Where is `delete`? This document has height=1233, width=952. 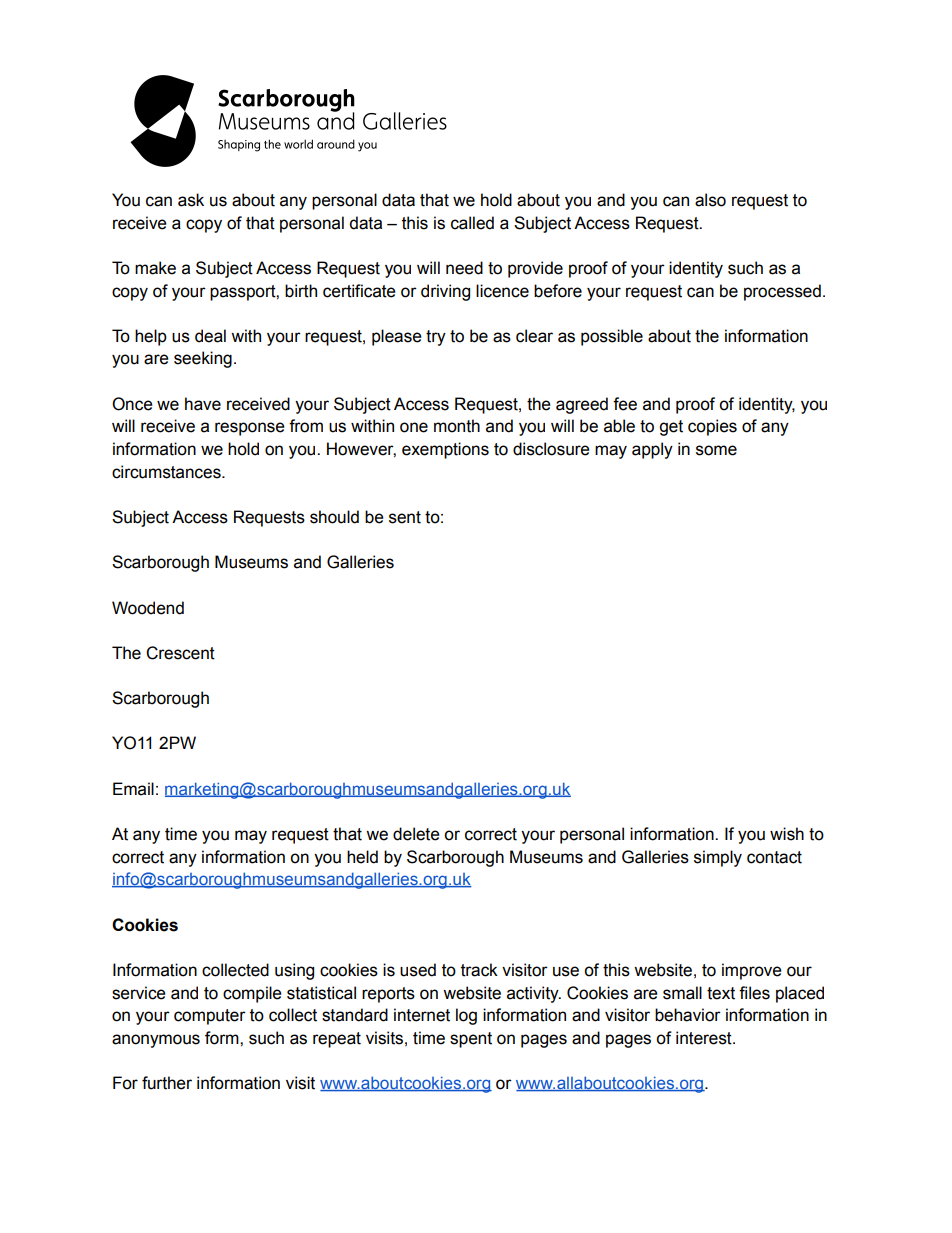
delete is located at coordinates (416, 834).
